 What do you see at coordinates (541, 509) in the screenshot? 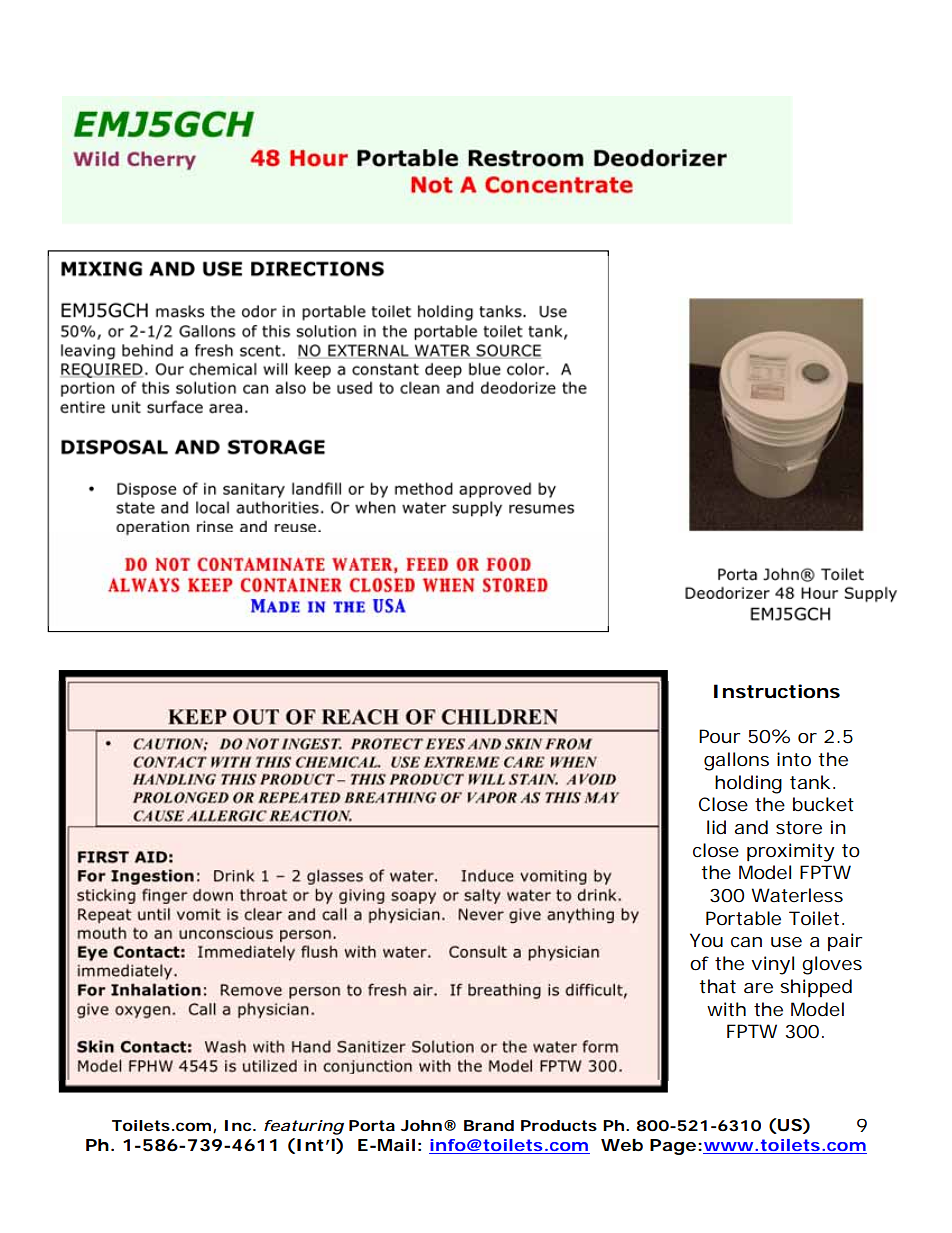
I see `resumes` at bounding box center [541, 509].
